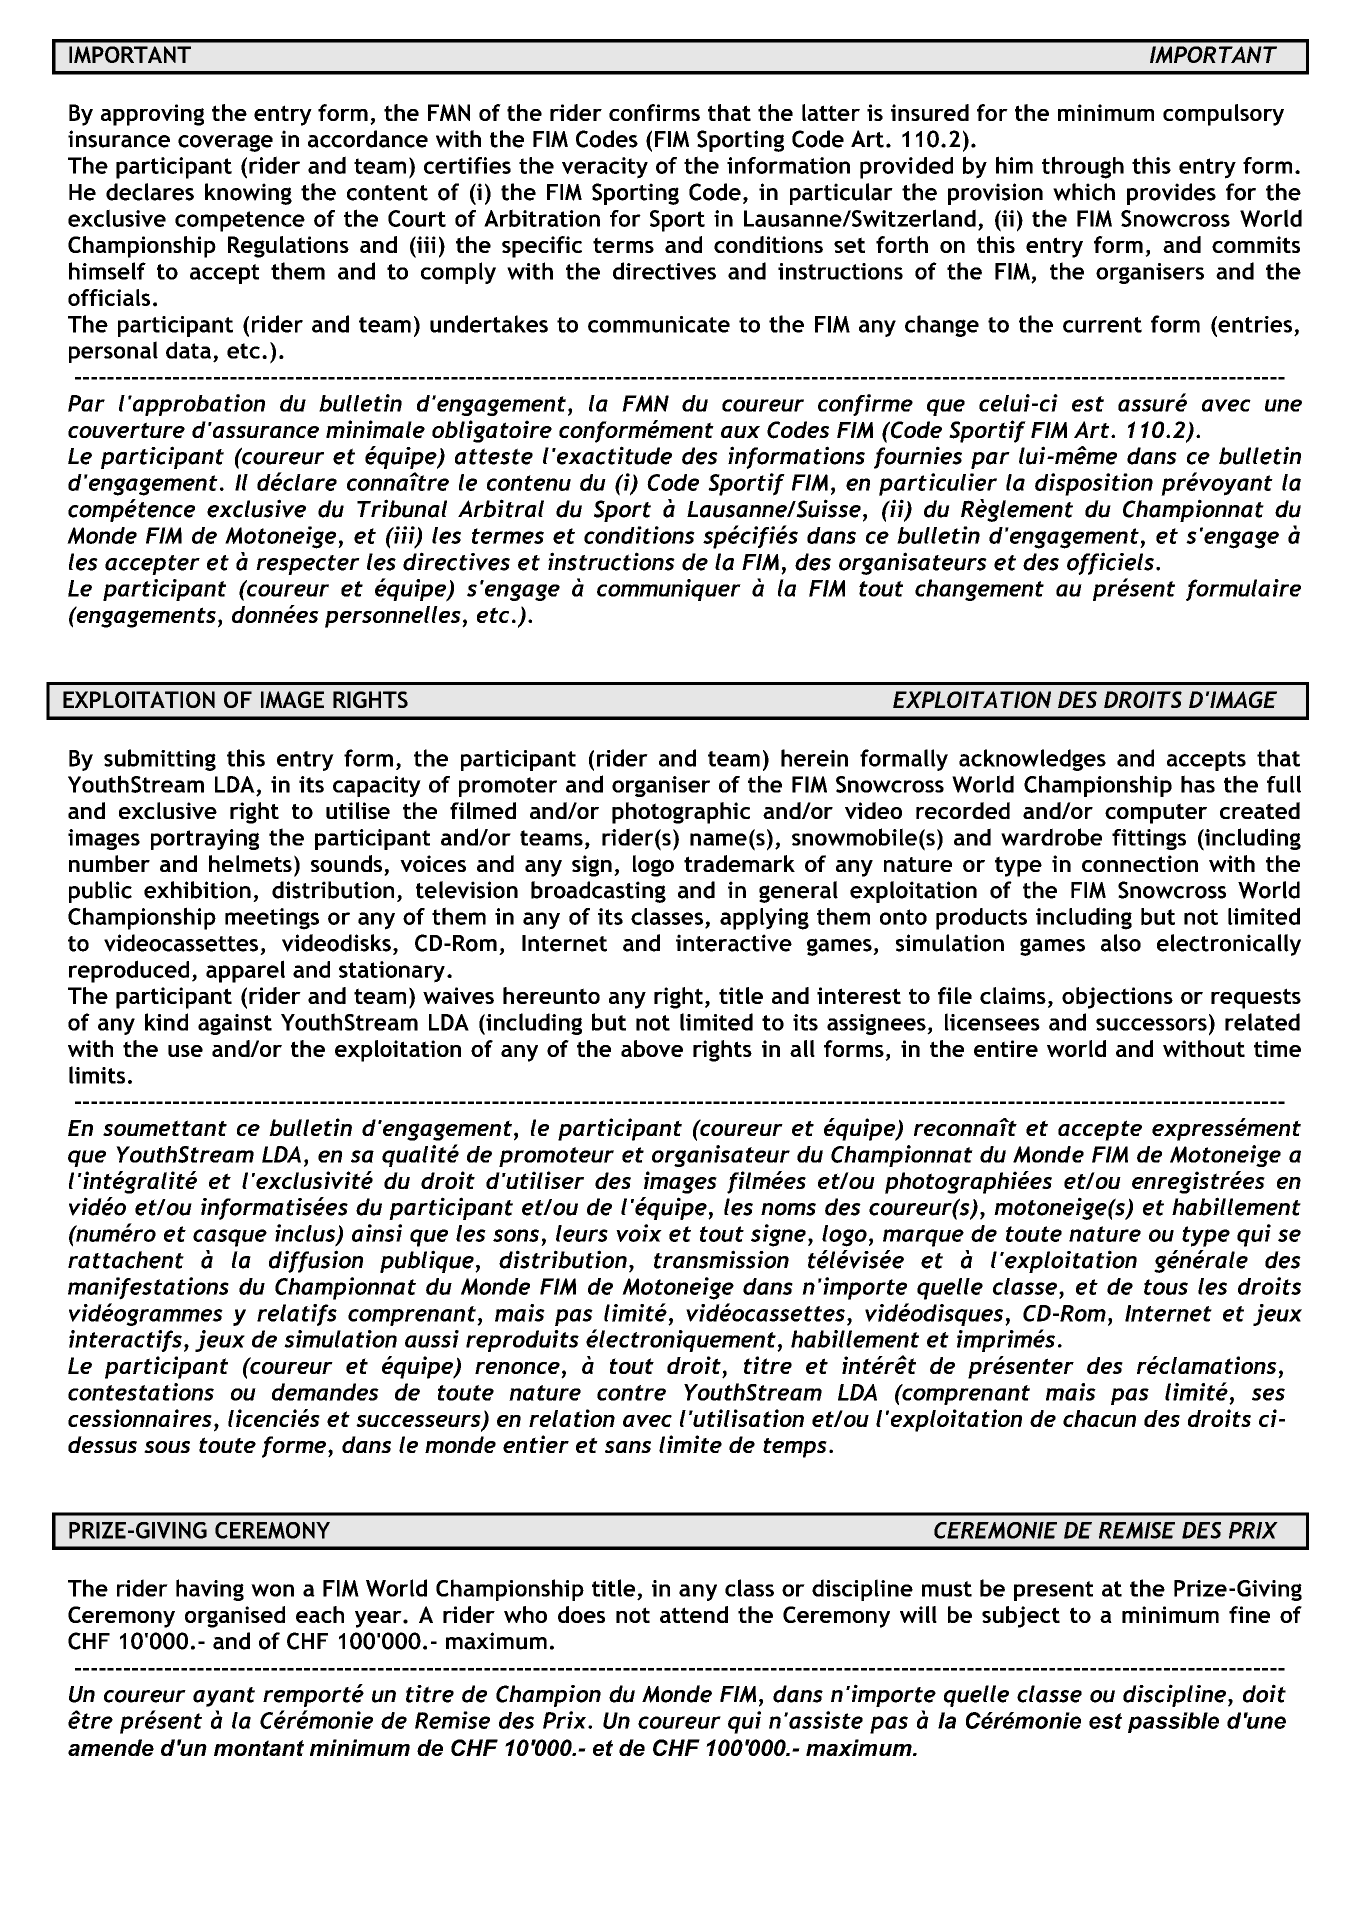 This screenshot has width=1354, height=1915. What do you see at coordinates (654, 112) in the screenshot?
I see `confirms` at bounding box center [654, 112].
